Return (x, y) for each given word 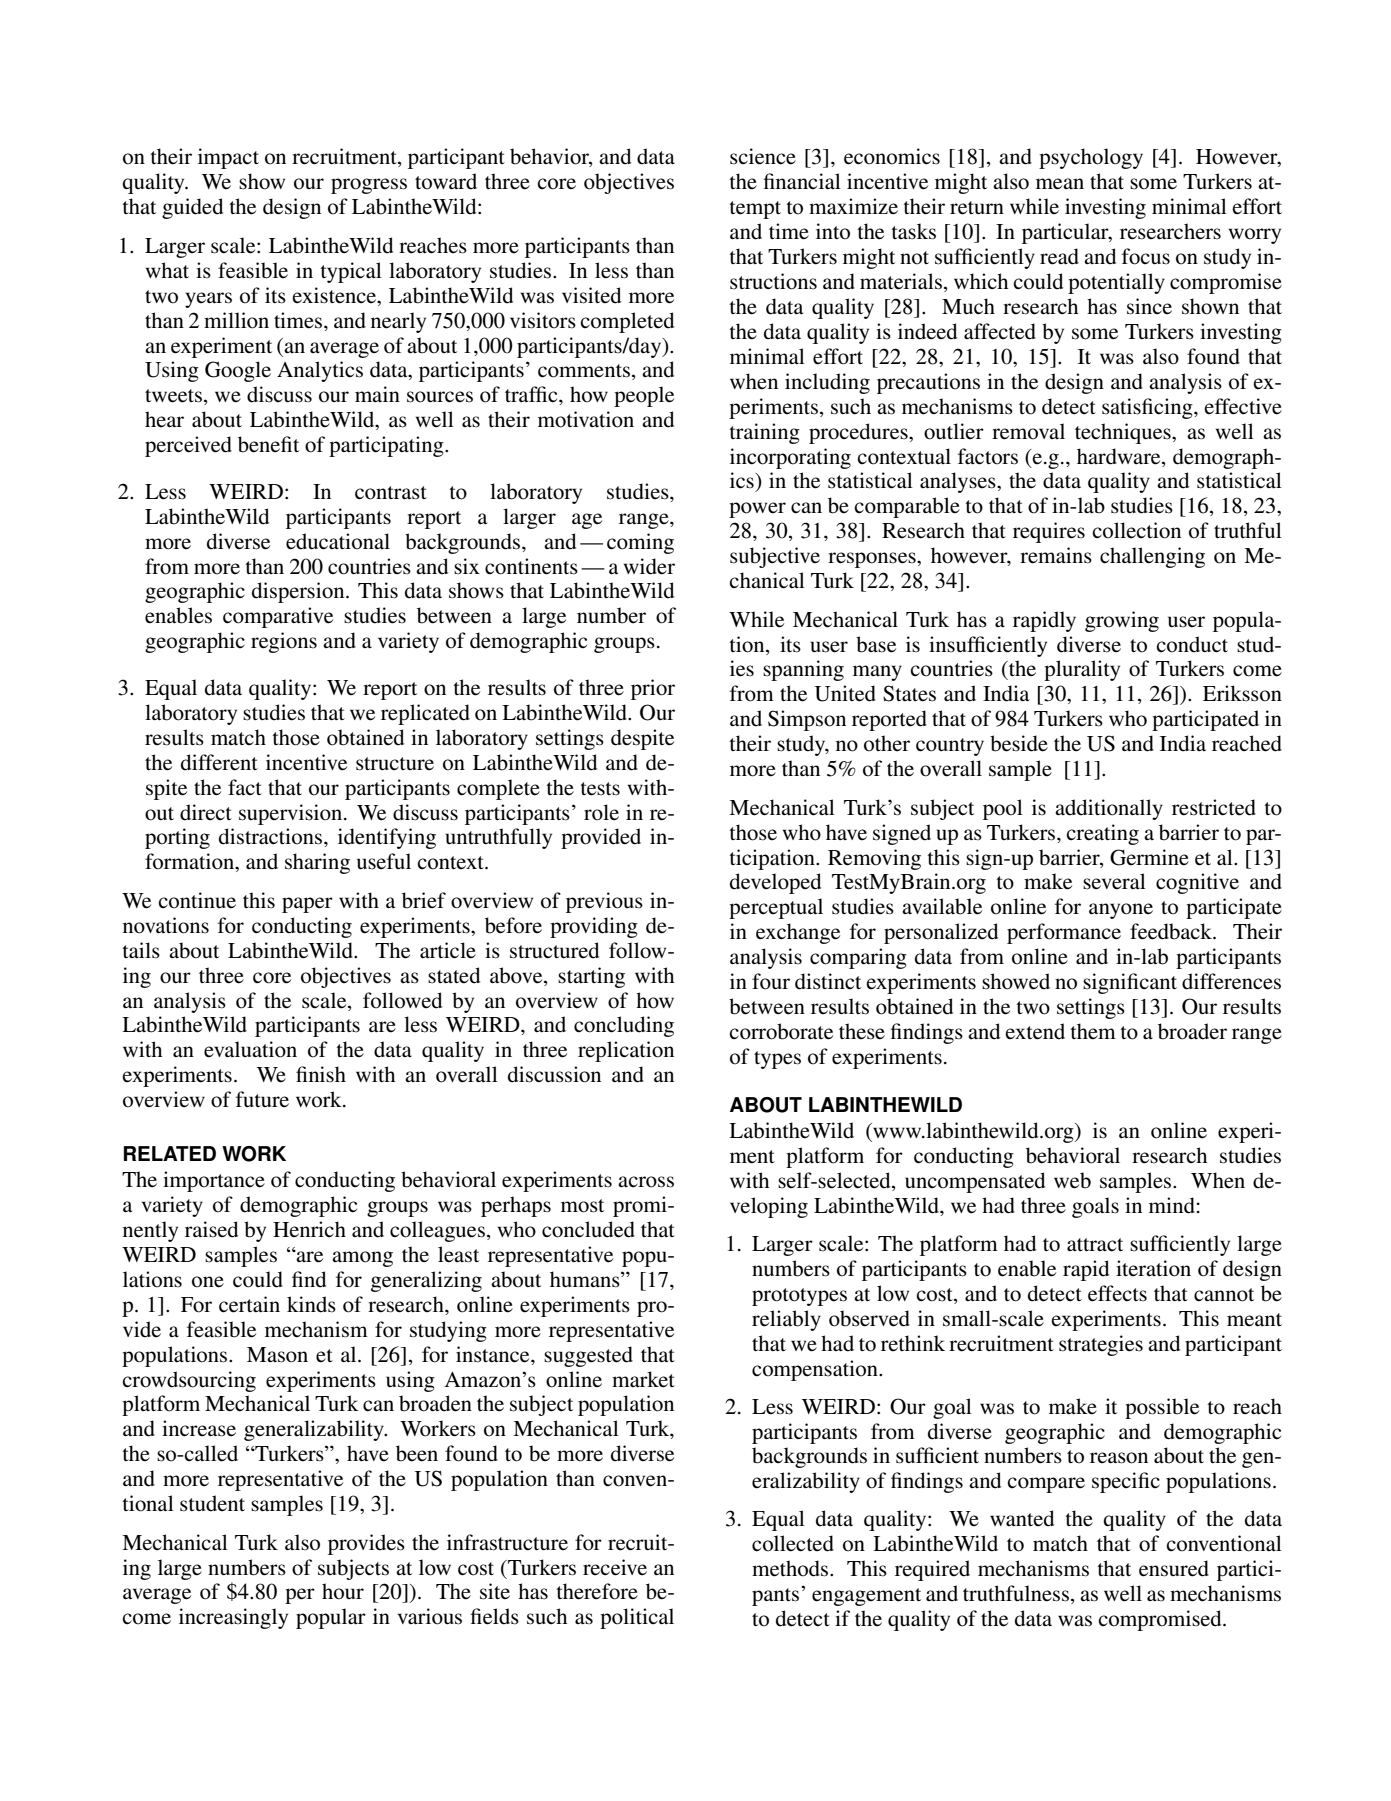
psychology (1091, 158)
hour (343, 1591)
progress (369, 186)
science (763, 156)
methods (791, 1568)
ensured (1174, 1568)
